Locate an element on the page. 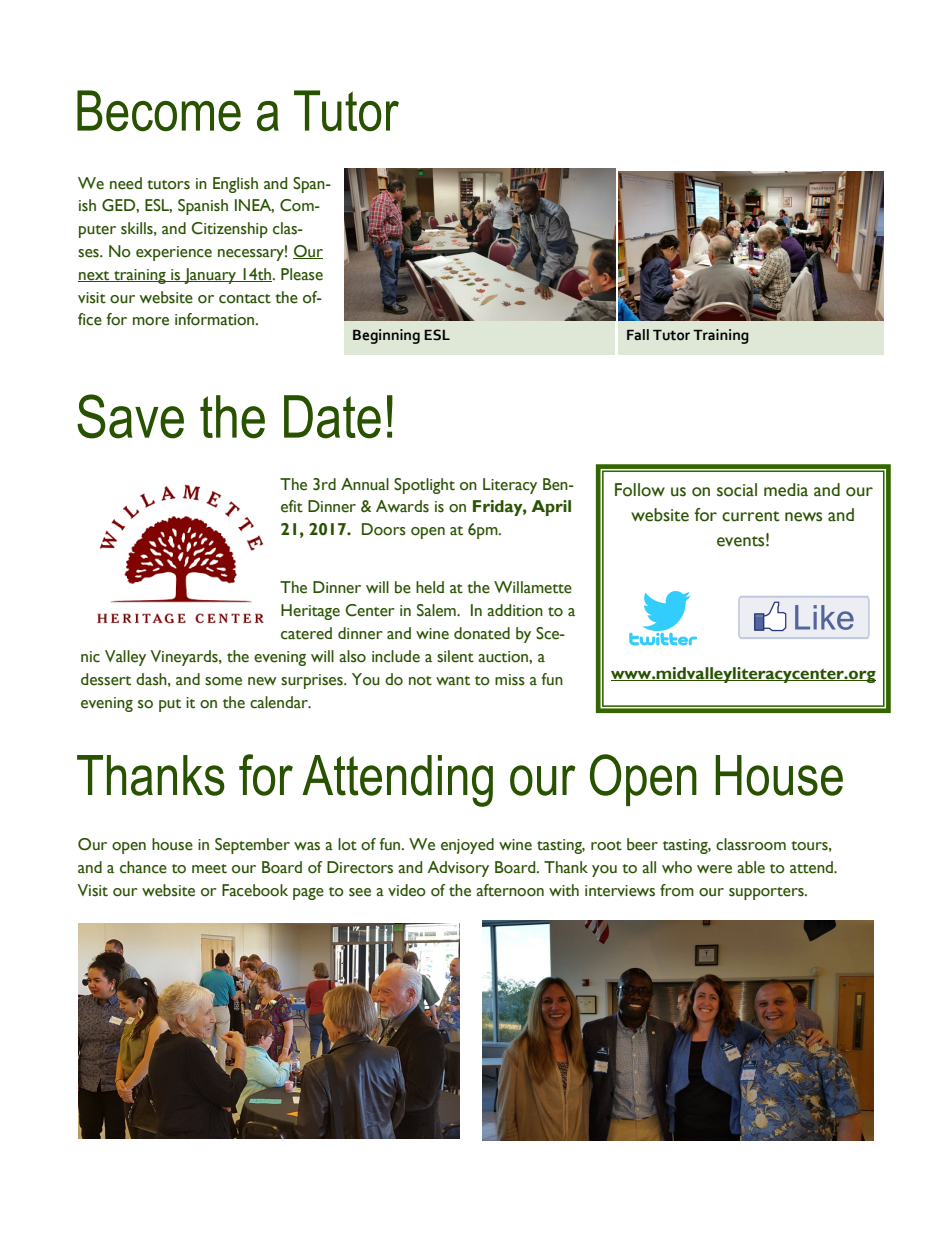 The height and width of the document is (1233, 952). some is located at coordinates (223, 681).
